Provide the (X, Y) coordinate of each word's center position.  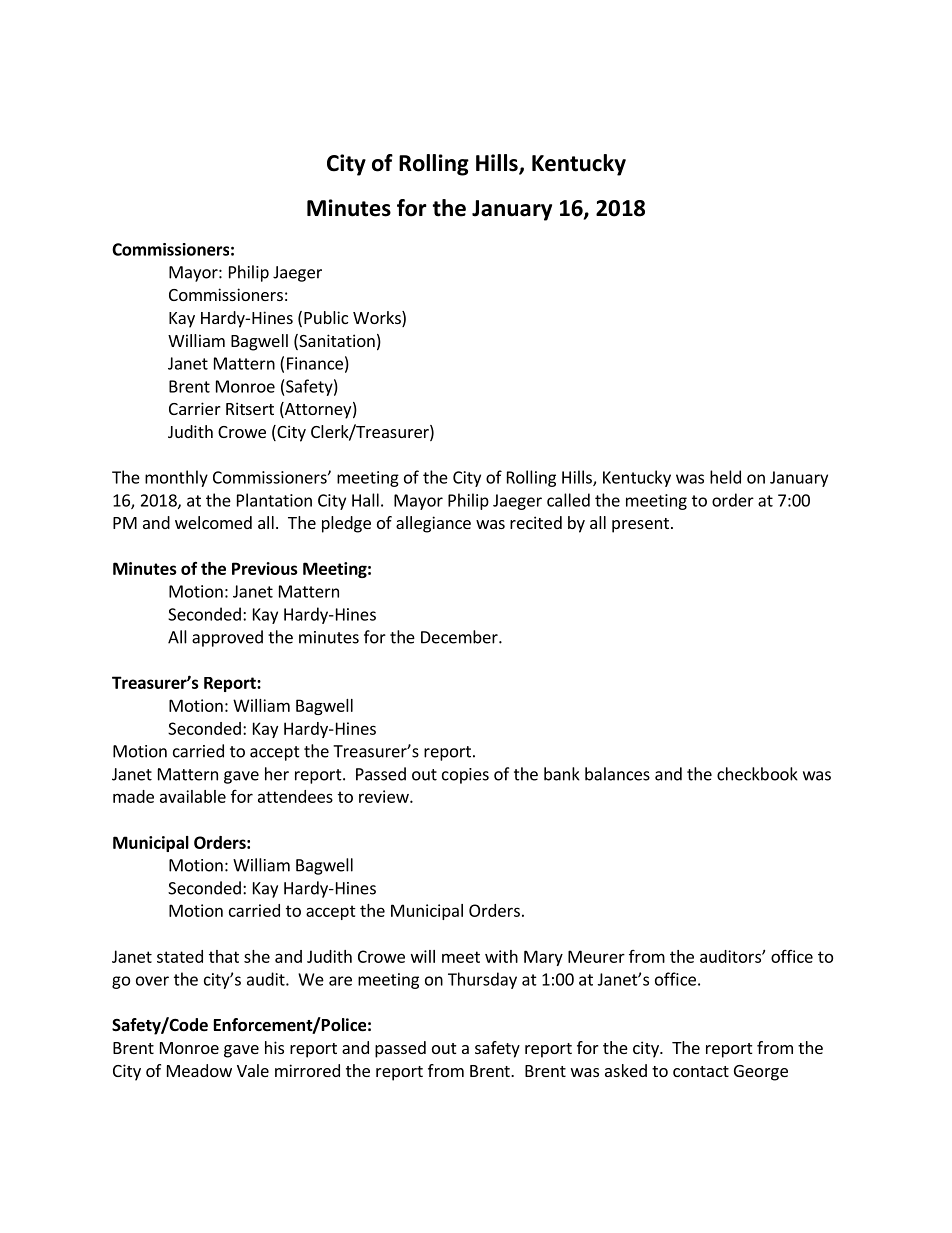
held (725, 477)
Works (378, 319)
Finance (315, 363)
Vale (253, 1070)
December (460, 637)
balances (617, 774)
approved (227, 638)
